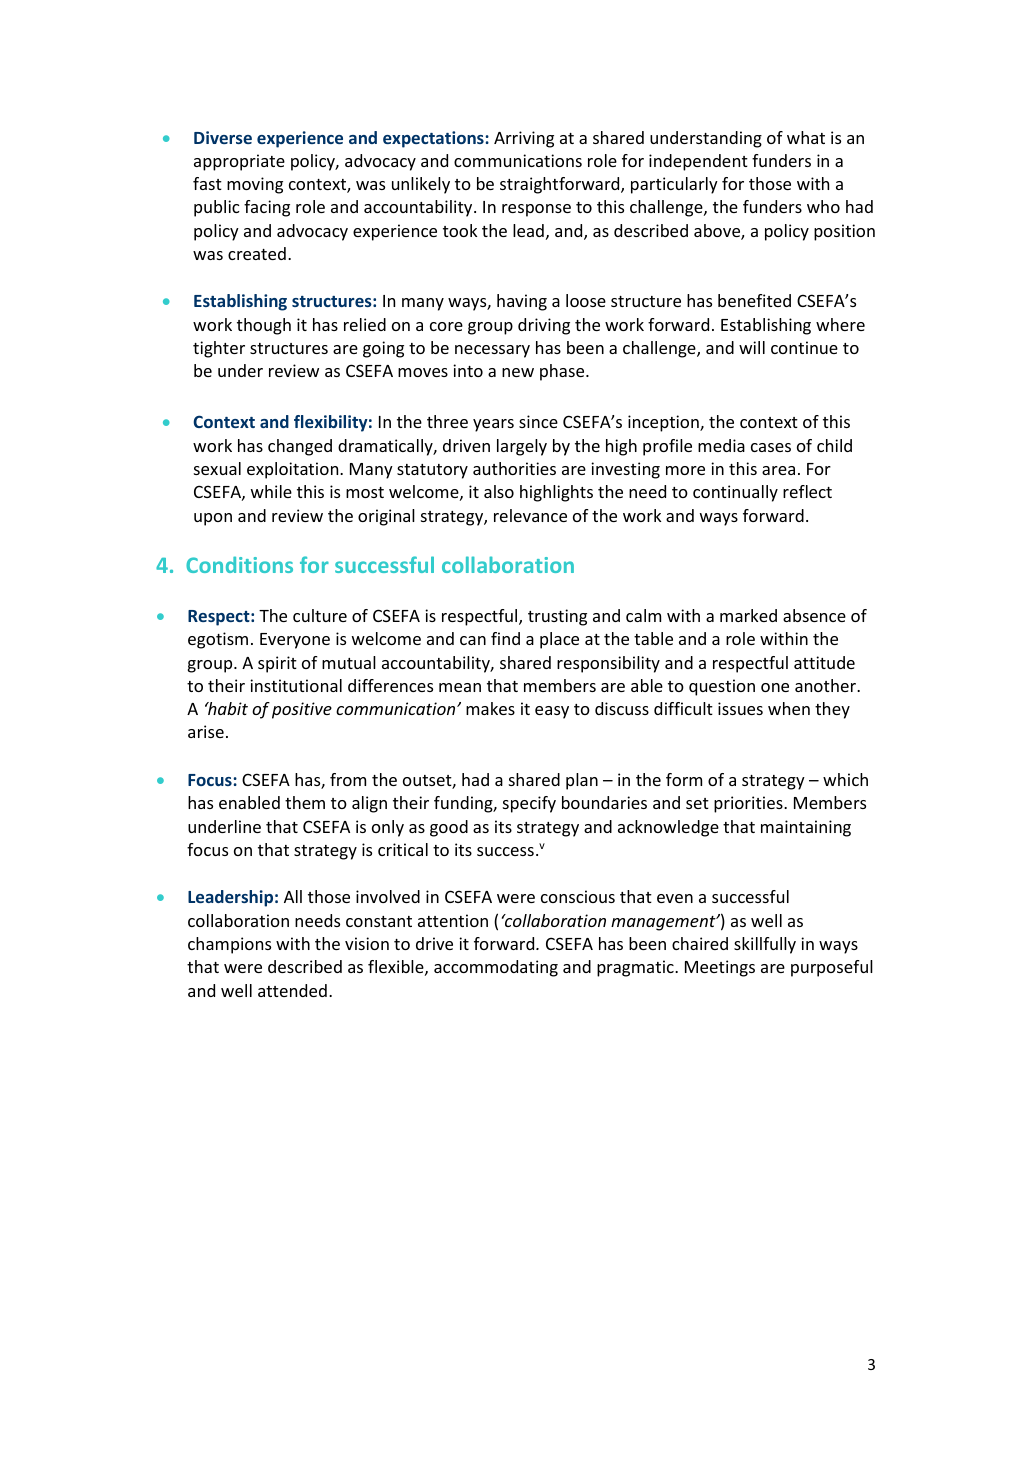 The image size is (1032, 1460). Describe the element at coordinates (239, 162) in the screenshot. I see `appropriate` at that location.
